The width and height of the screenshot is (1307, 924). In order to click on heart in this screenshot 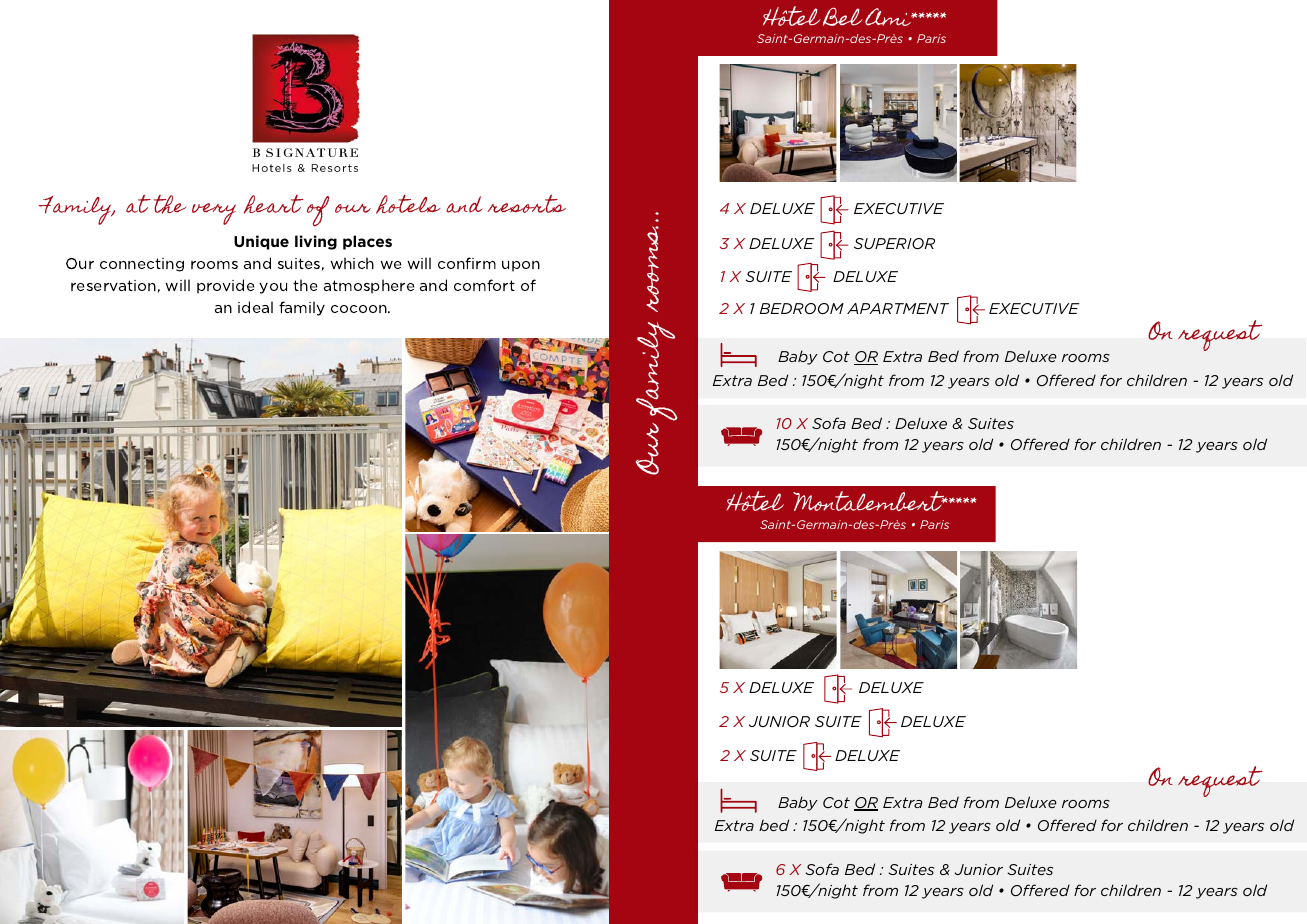, I will do `click(273, 204)`.
